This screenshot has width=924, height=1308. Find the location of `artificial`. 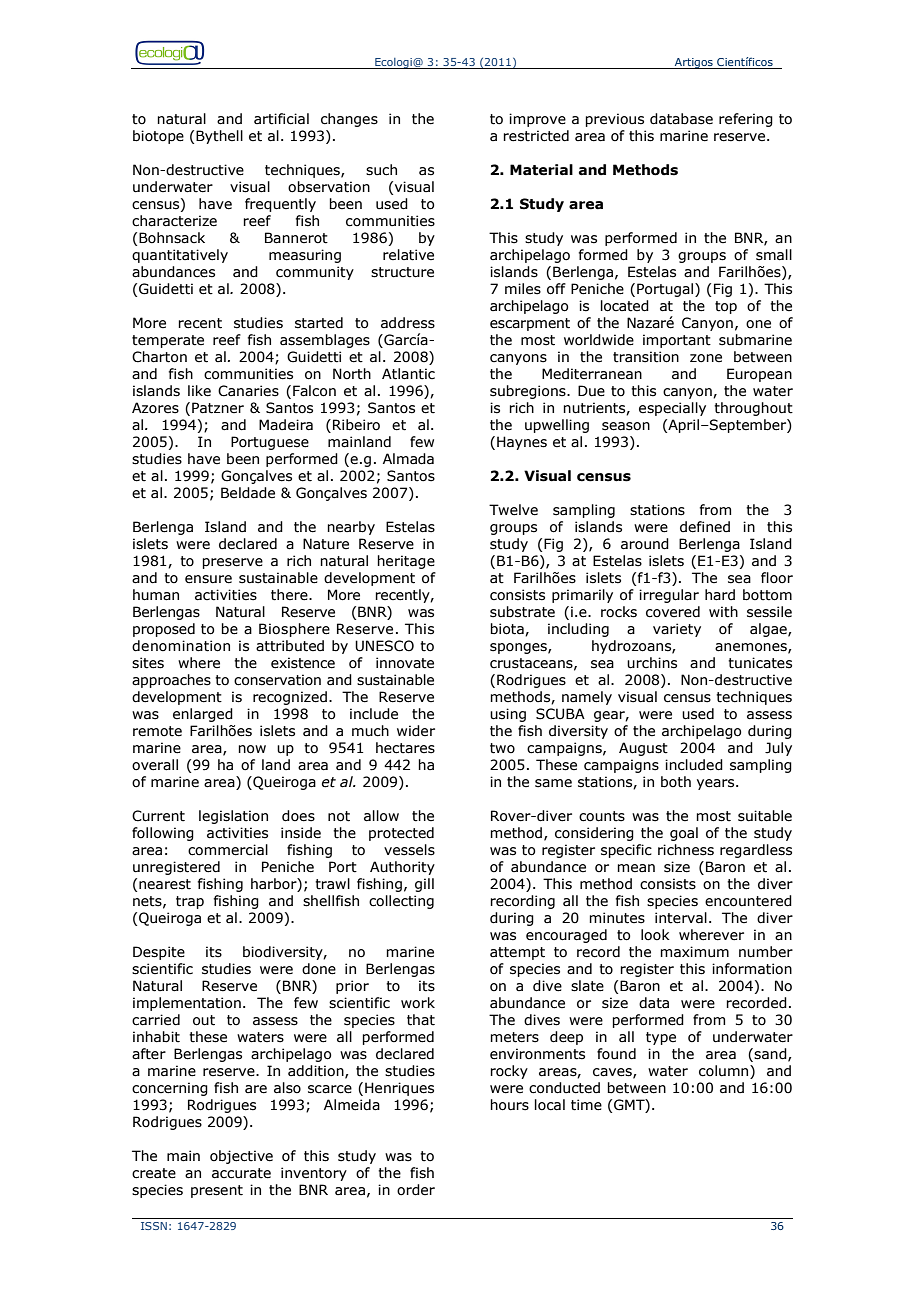

artificial is located at coordinates (281, 119).
